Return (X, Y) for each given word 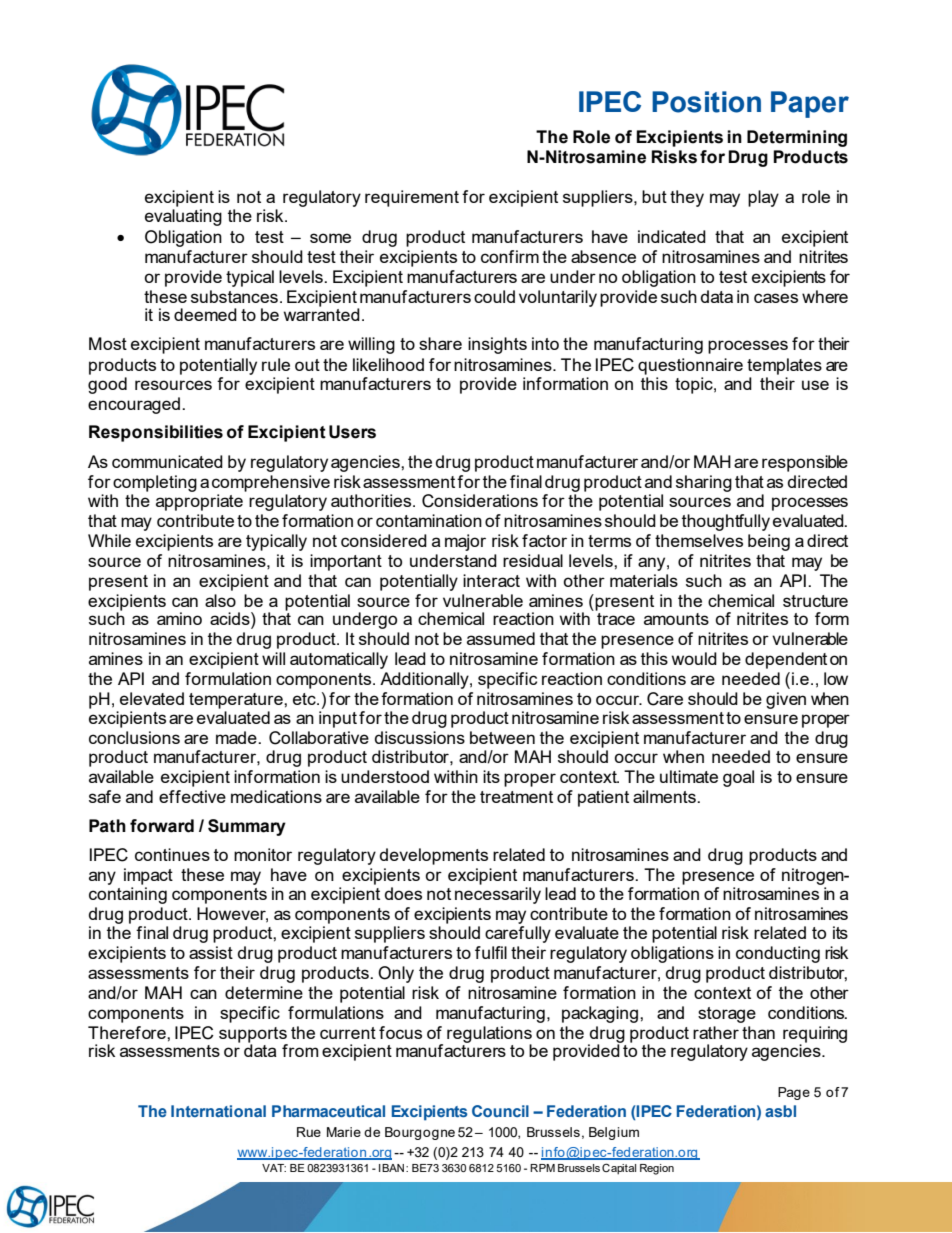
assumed (501, 638)
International (218, 1111)
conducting (778, 954)
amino (179, 618)
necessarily (498, 895)
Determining (797, 138)
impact (148, 876)
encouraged (135, 405)
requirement (412, 198)
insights (497, 345)
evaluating (183, 217)
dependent (786, 660)
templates (784, 366)
